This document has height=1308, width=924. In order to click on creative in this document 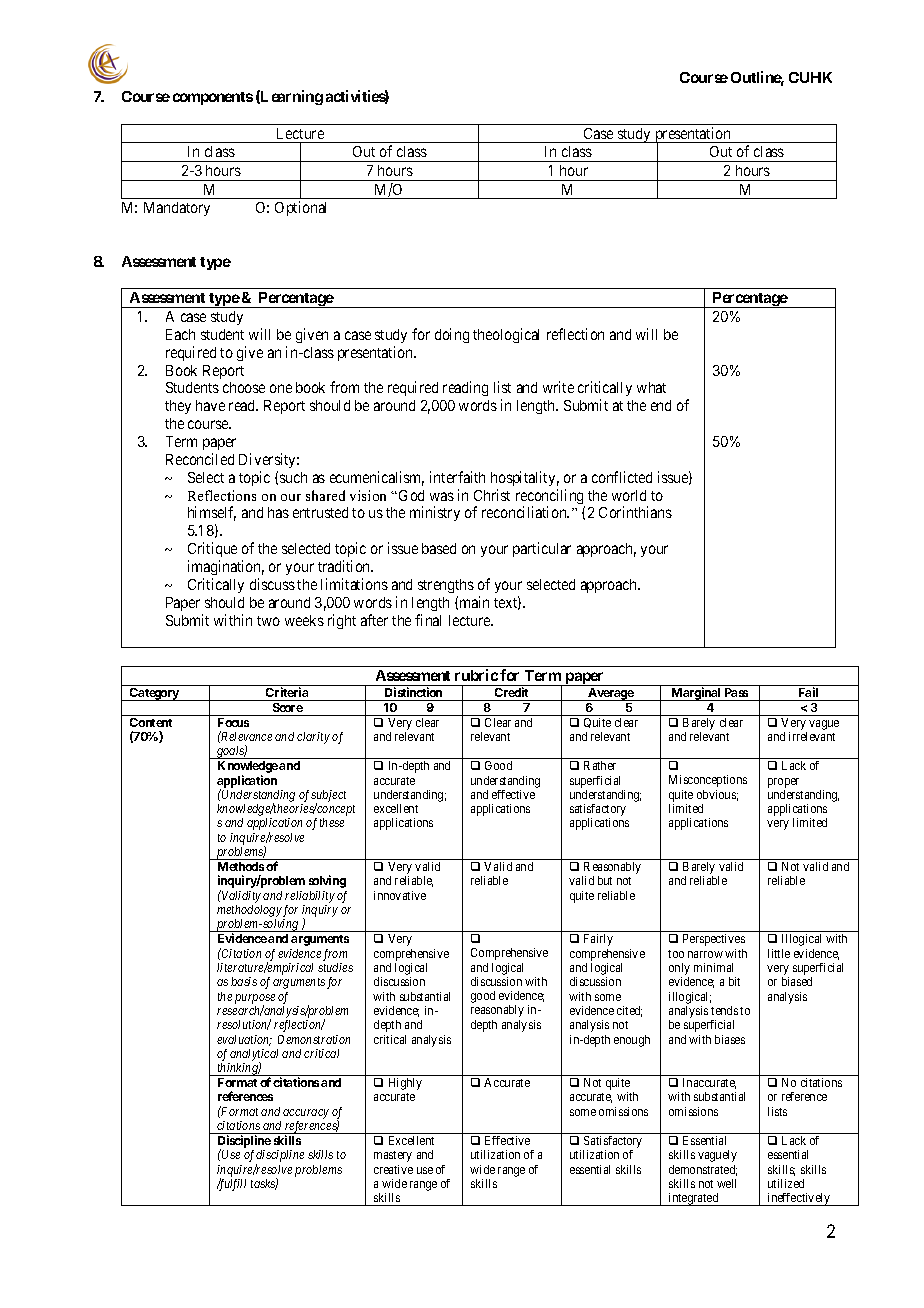, I will do `click(393, 1169)`.
